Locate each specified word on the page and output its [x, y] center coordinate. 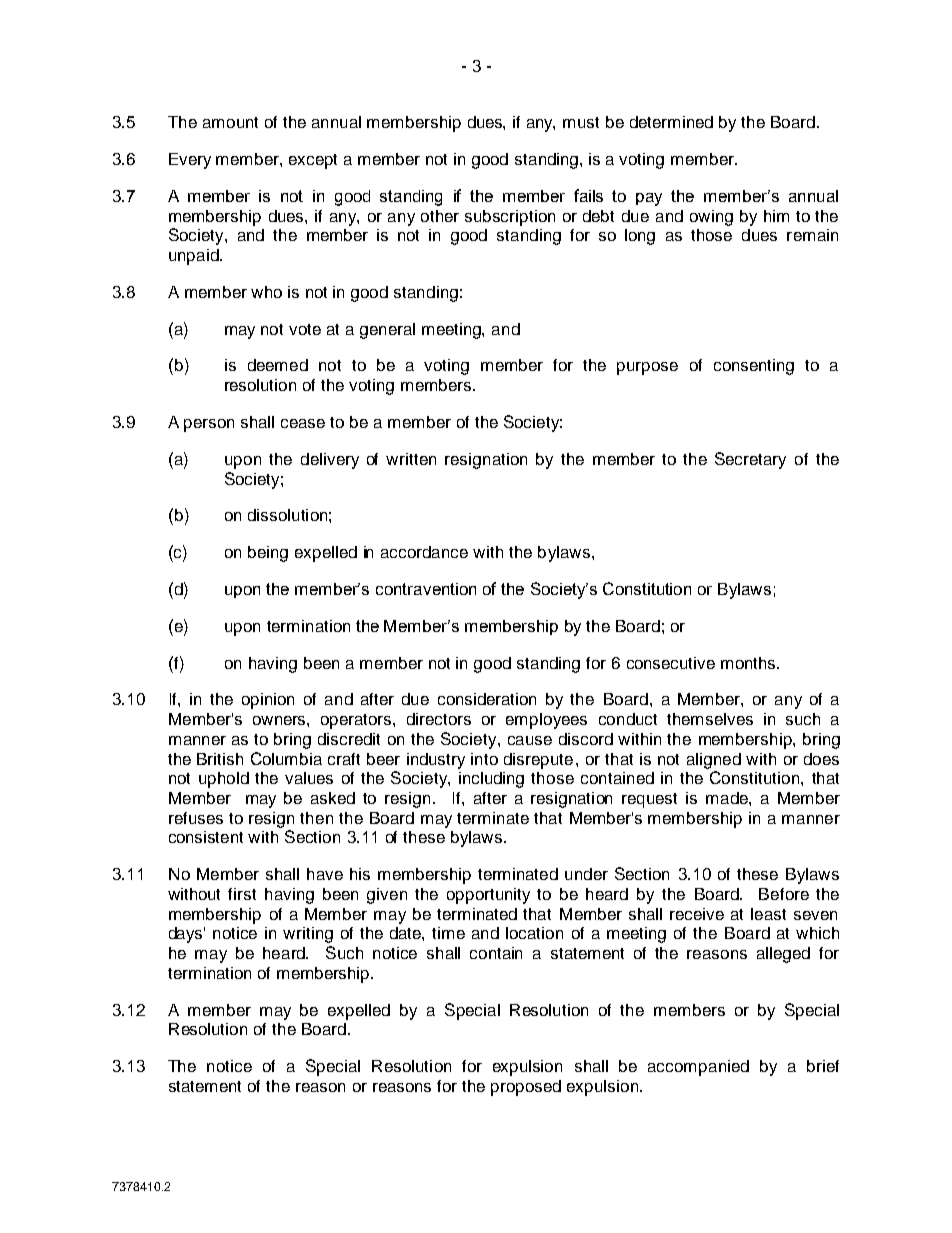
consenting [754, 367]
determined [671, 122]
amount [230, 122]
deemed [278, 365]
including [491, 780]
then [316, 818]
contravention [426, 589]
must [581, 122]
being [268, 554]
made [728, 798]
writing [308, 935]
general [387, 331]
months [749, 663]
